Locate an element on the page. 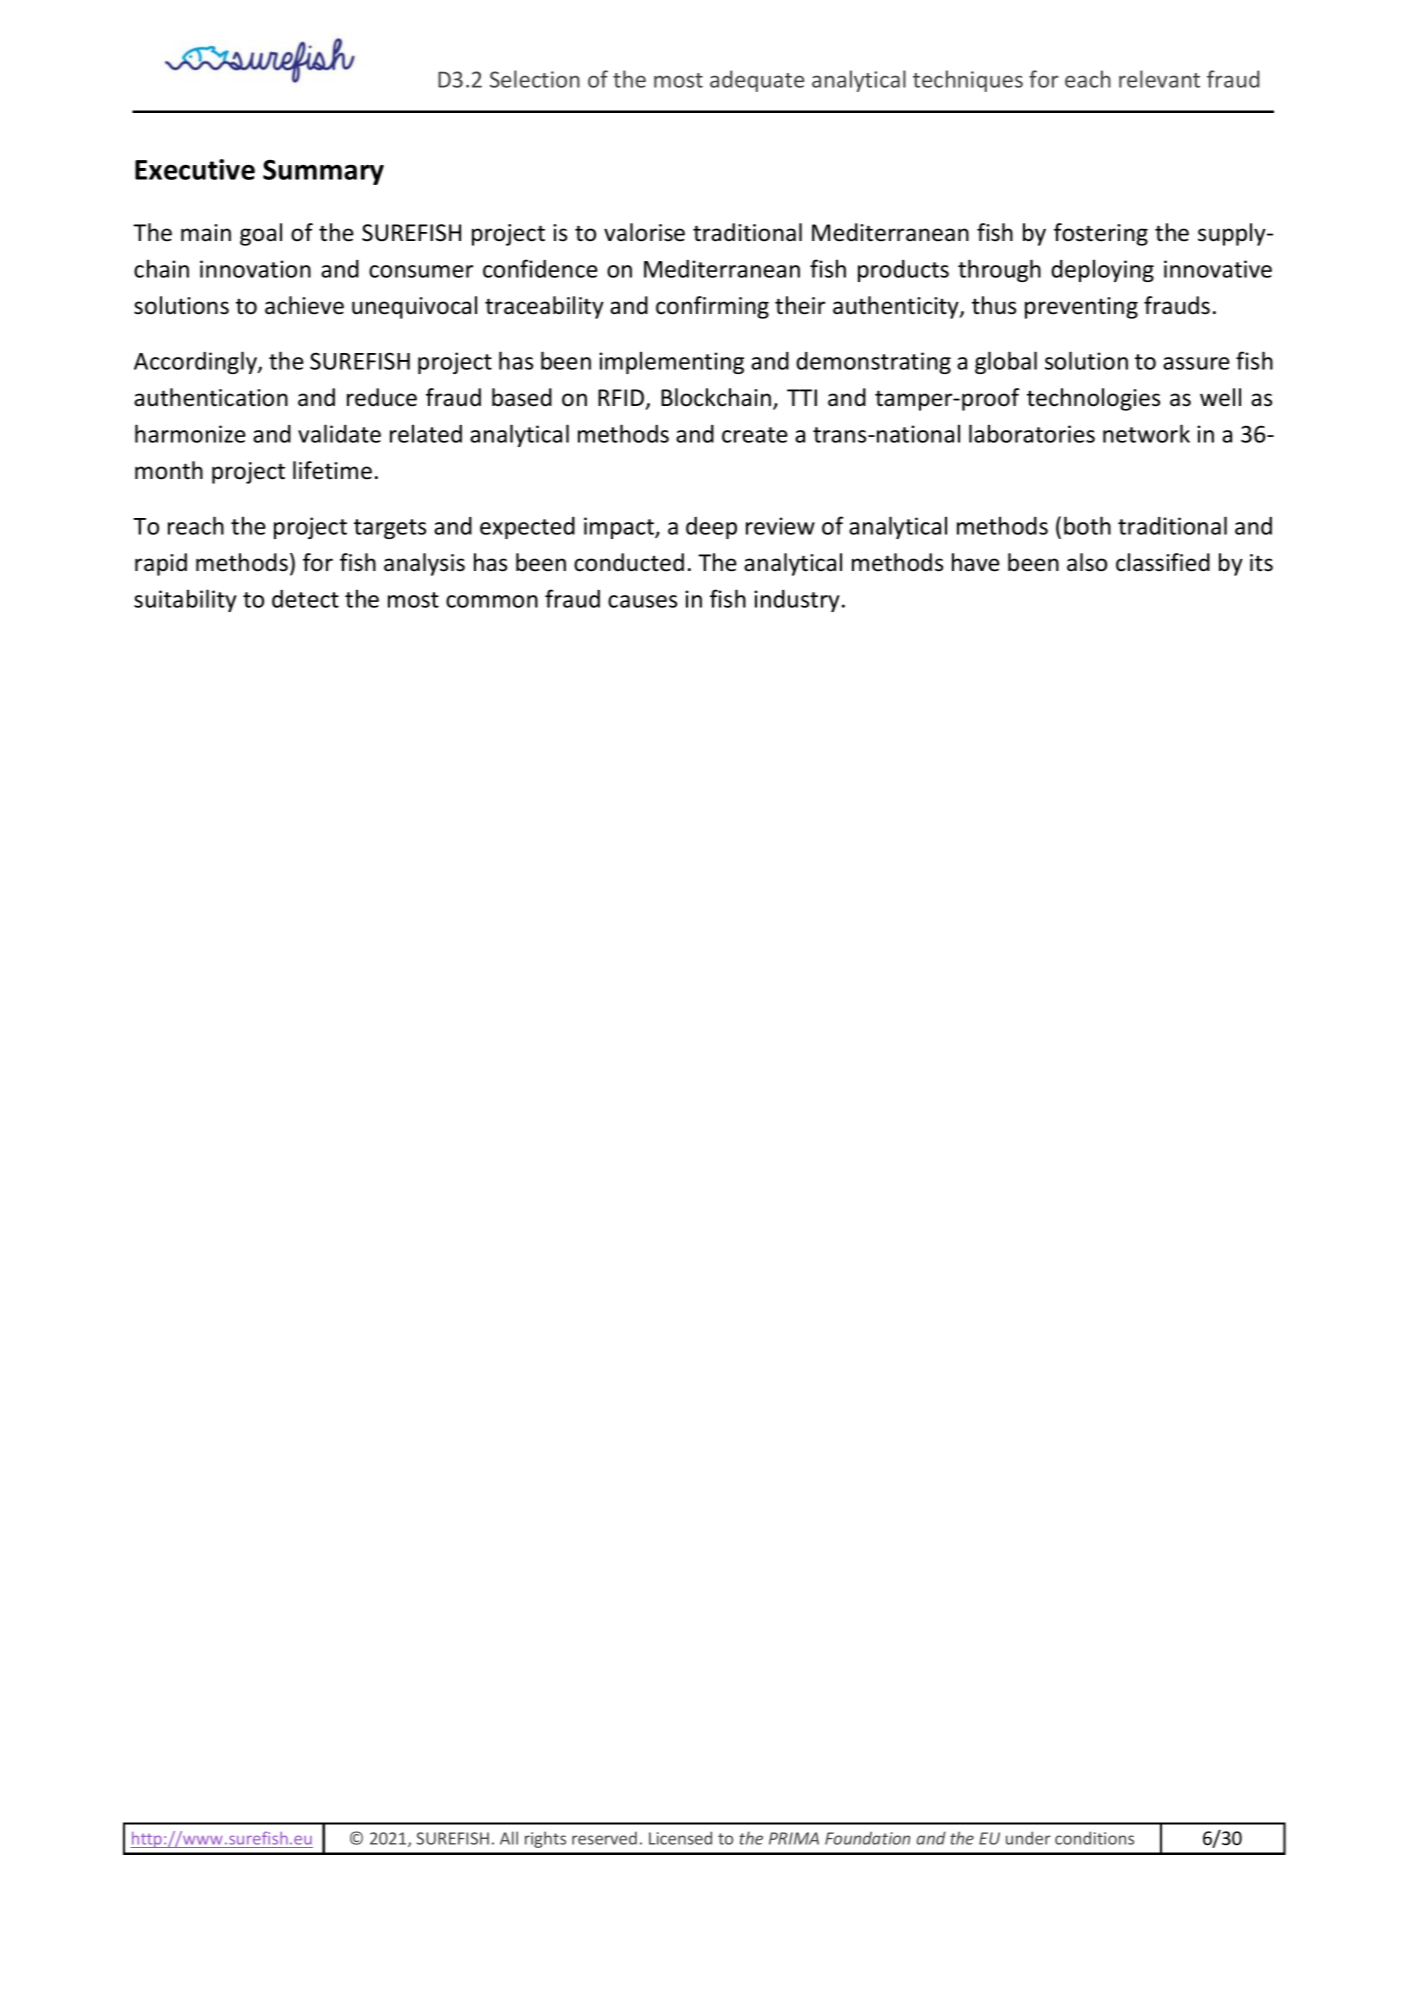  rights is located at coordinates (545, 1839).
